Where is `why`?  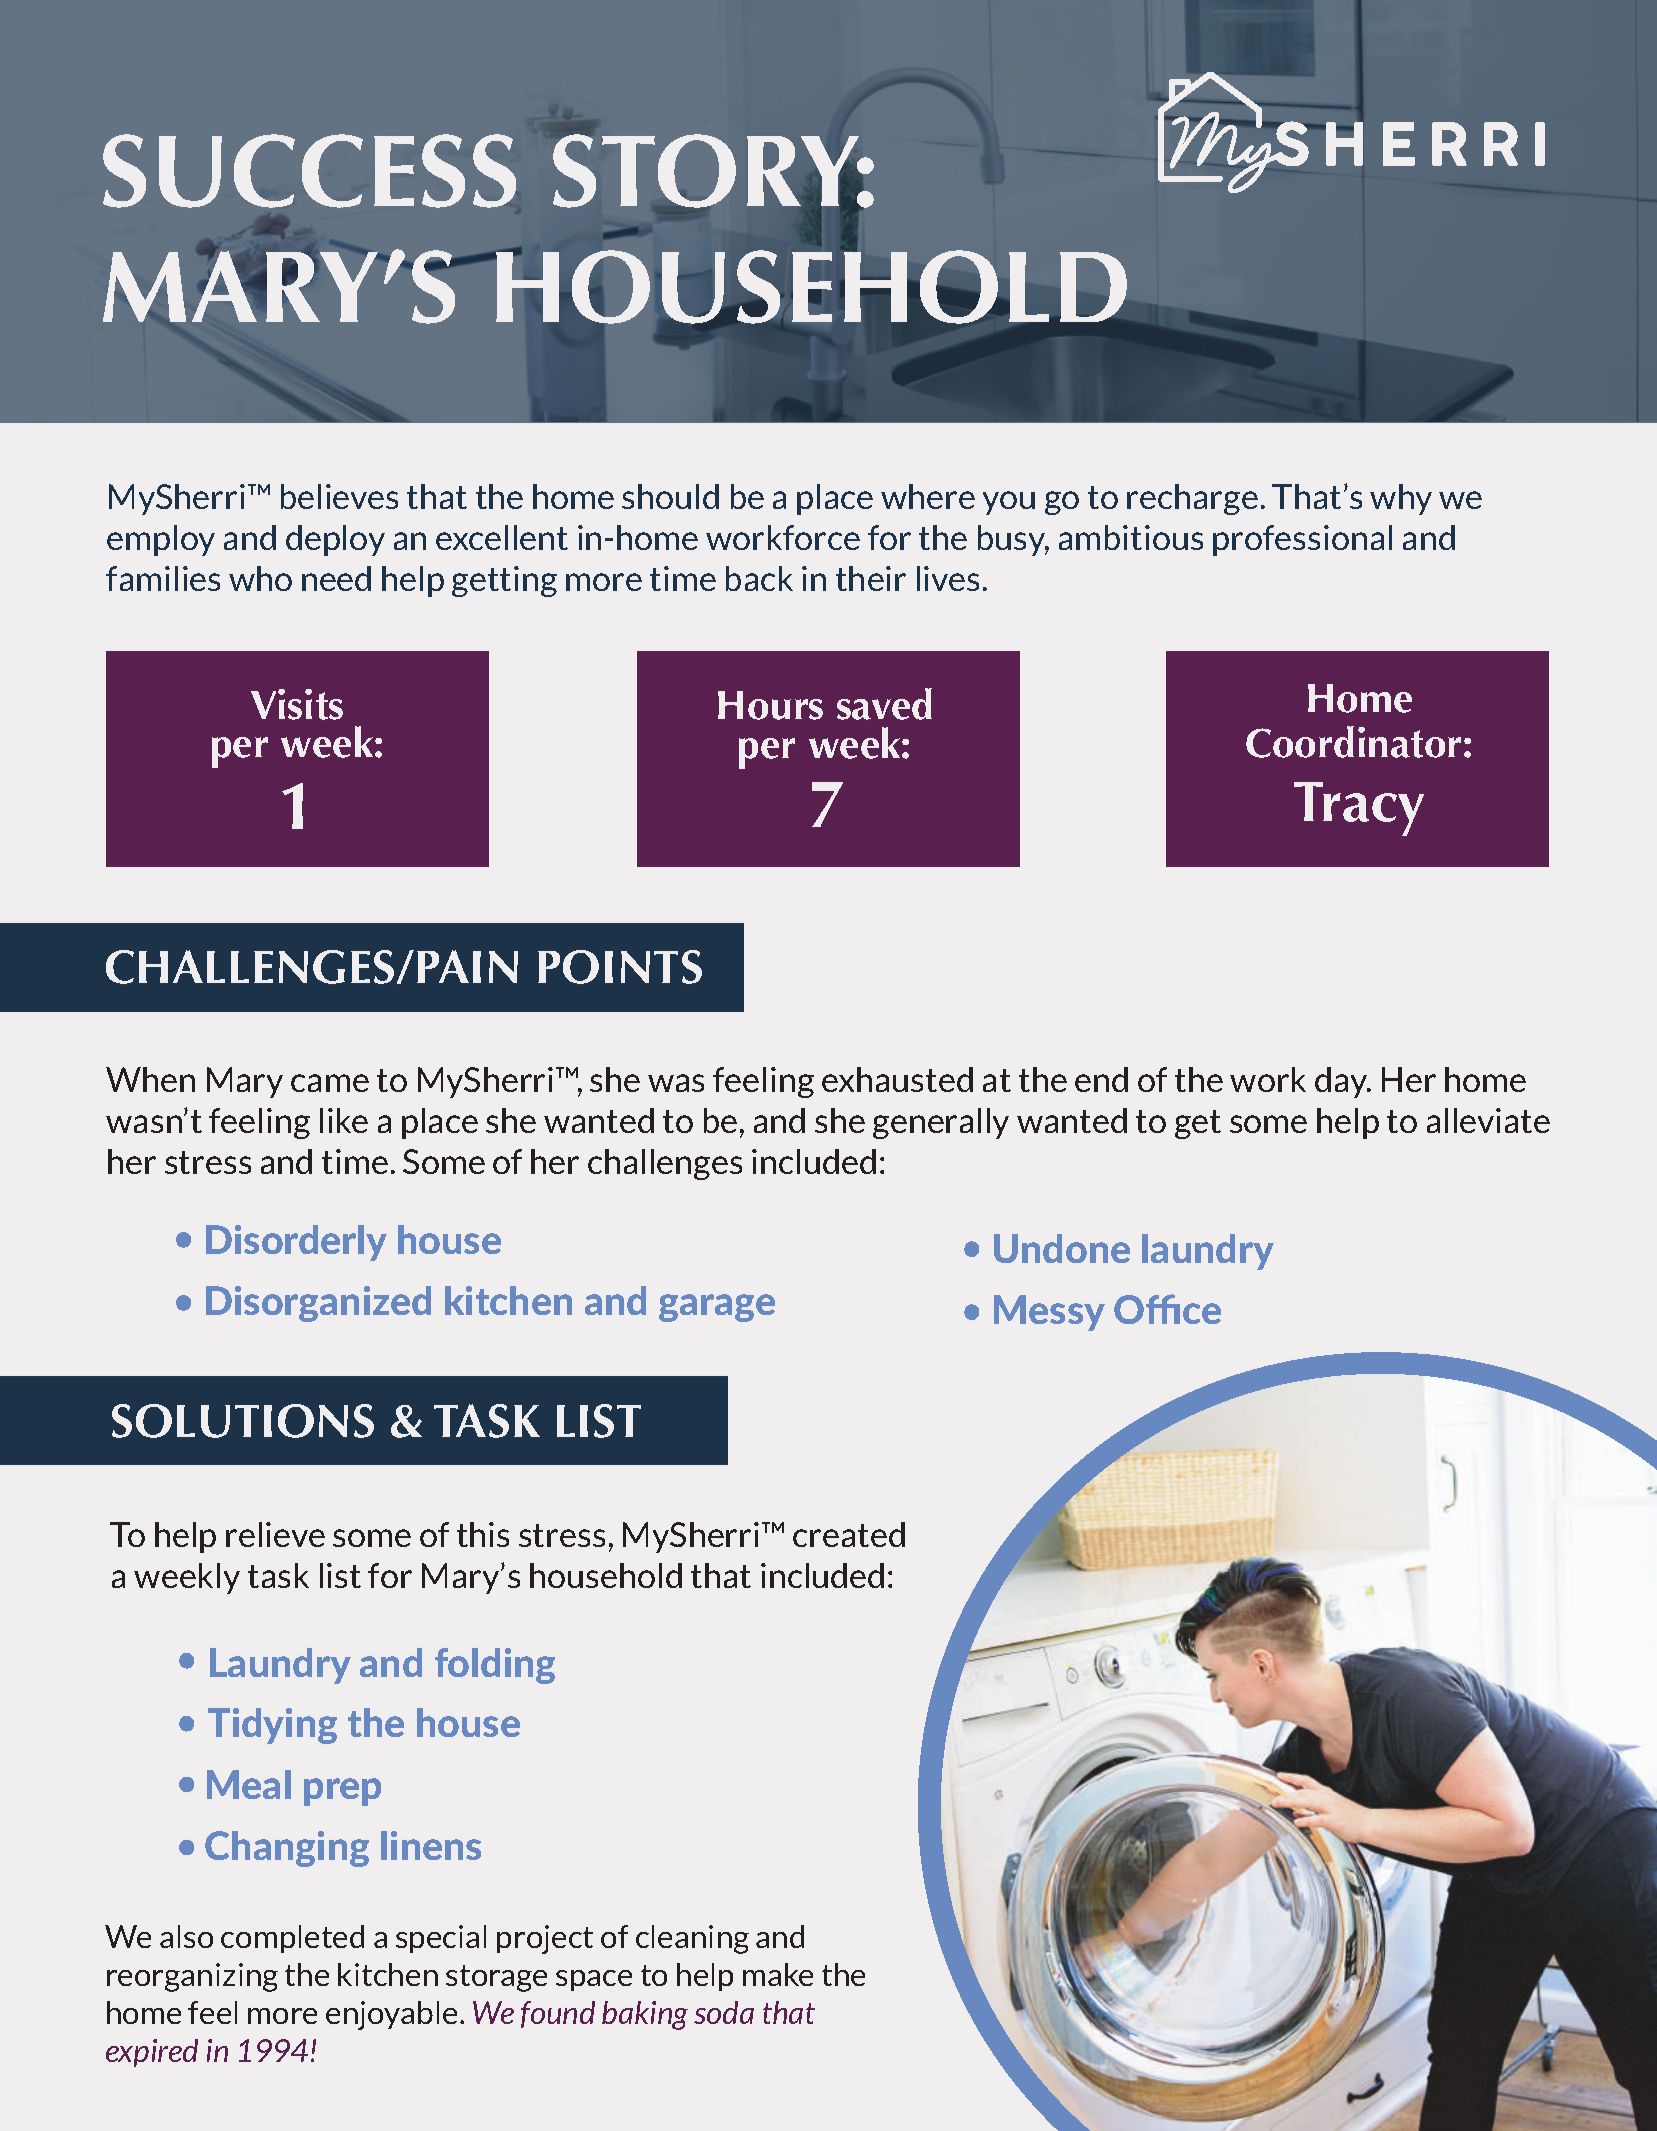
why is located at coordinates (1401, 499).
